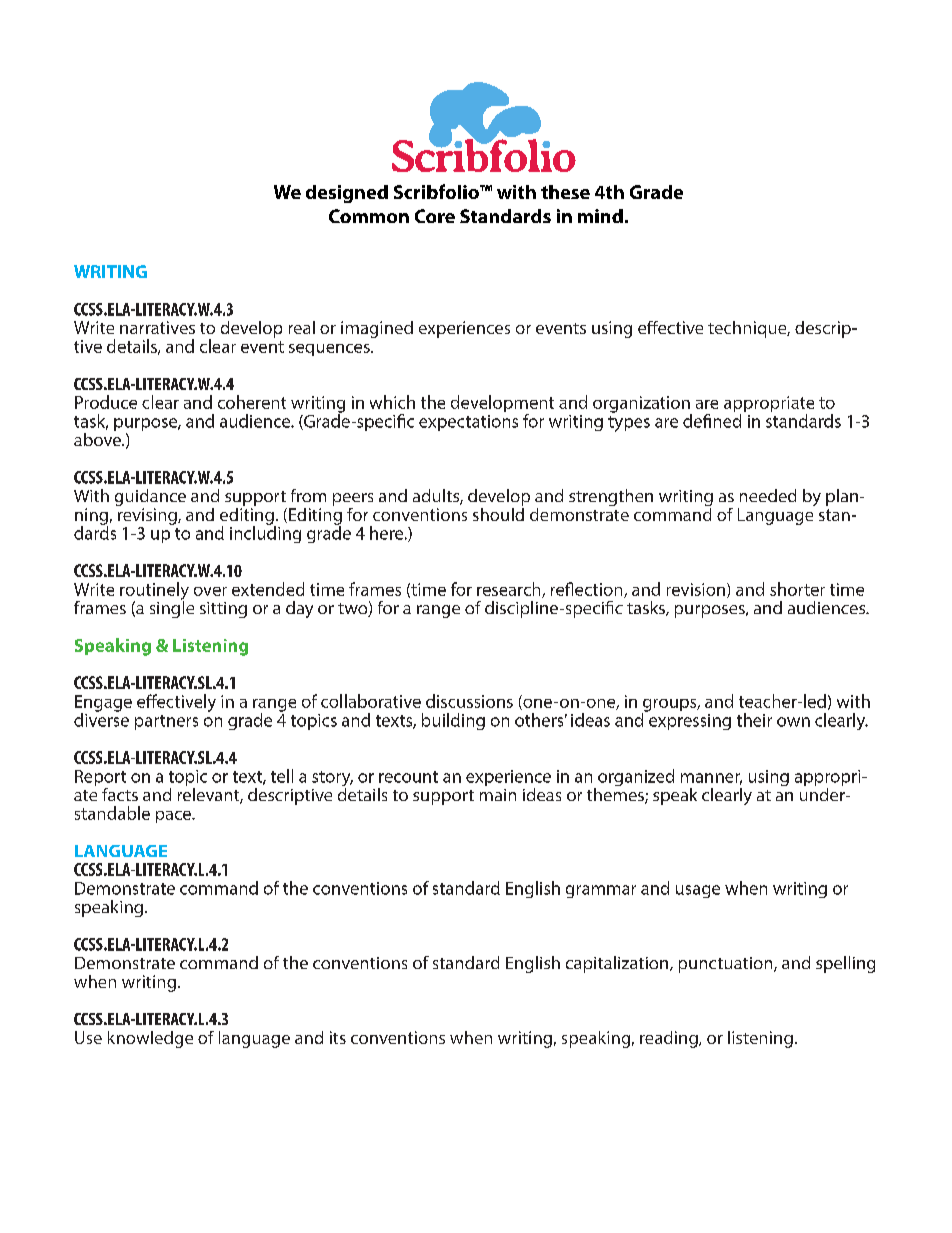 The image size is (952, 1233). Describe the element at coordinates (172, 608) in the document. I see `single` at that location.
